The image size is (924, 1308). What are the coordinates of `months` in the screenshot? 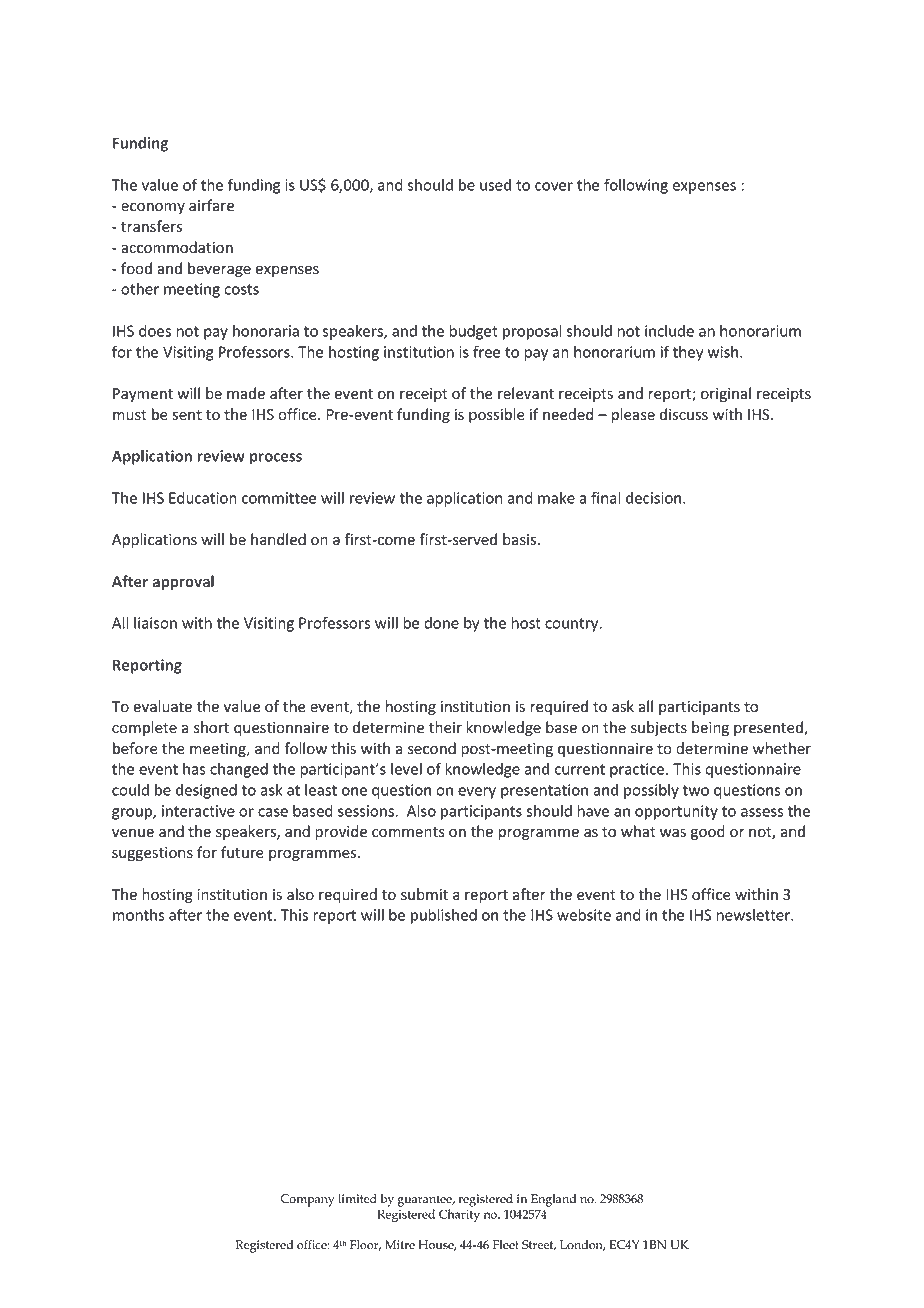 It's located at (138, 915).
